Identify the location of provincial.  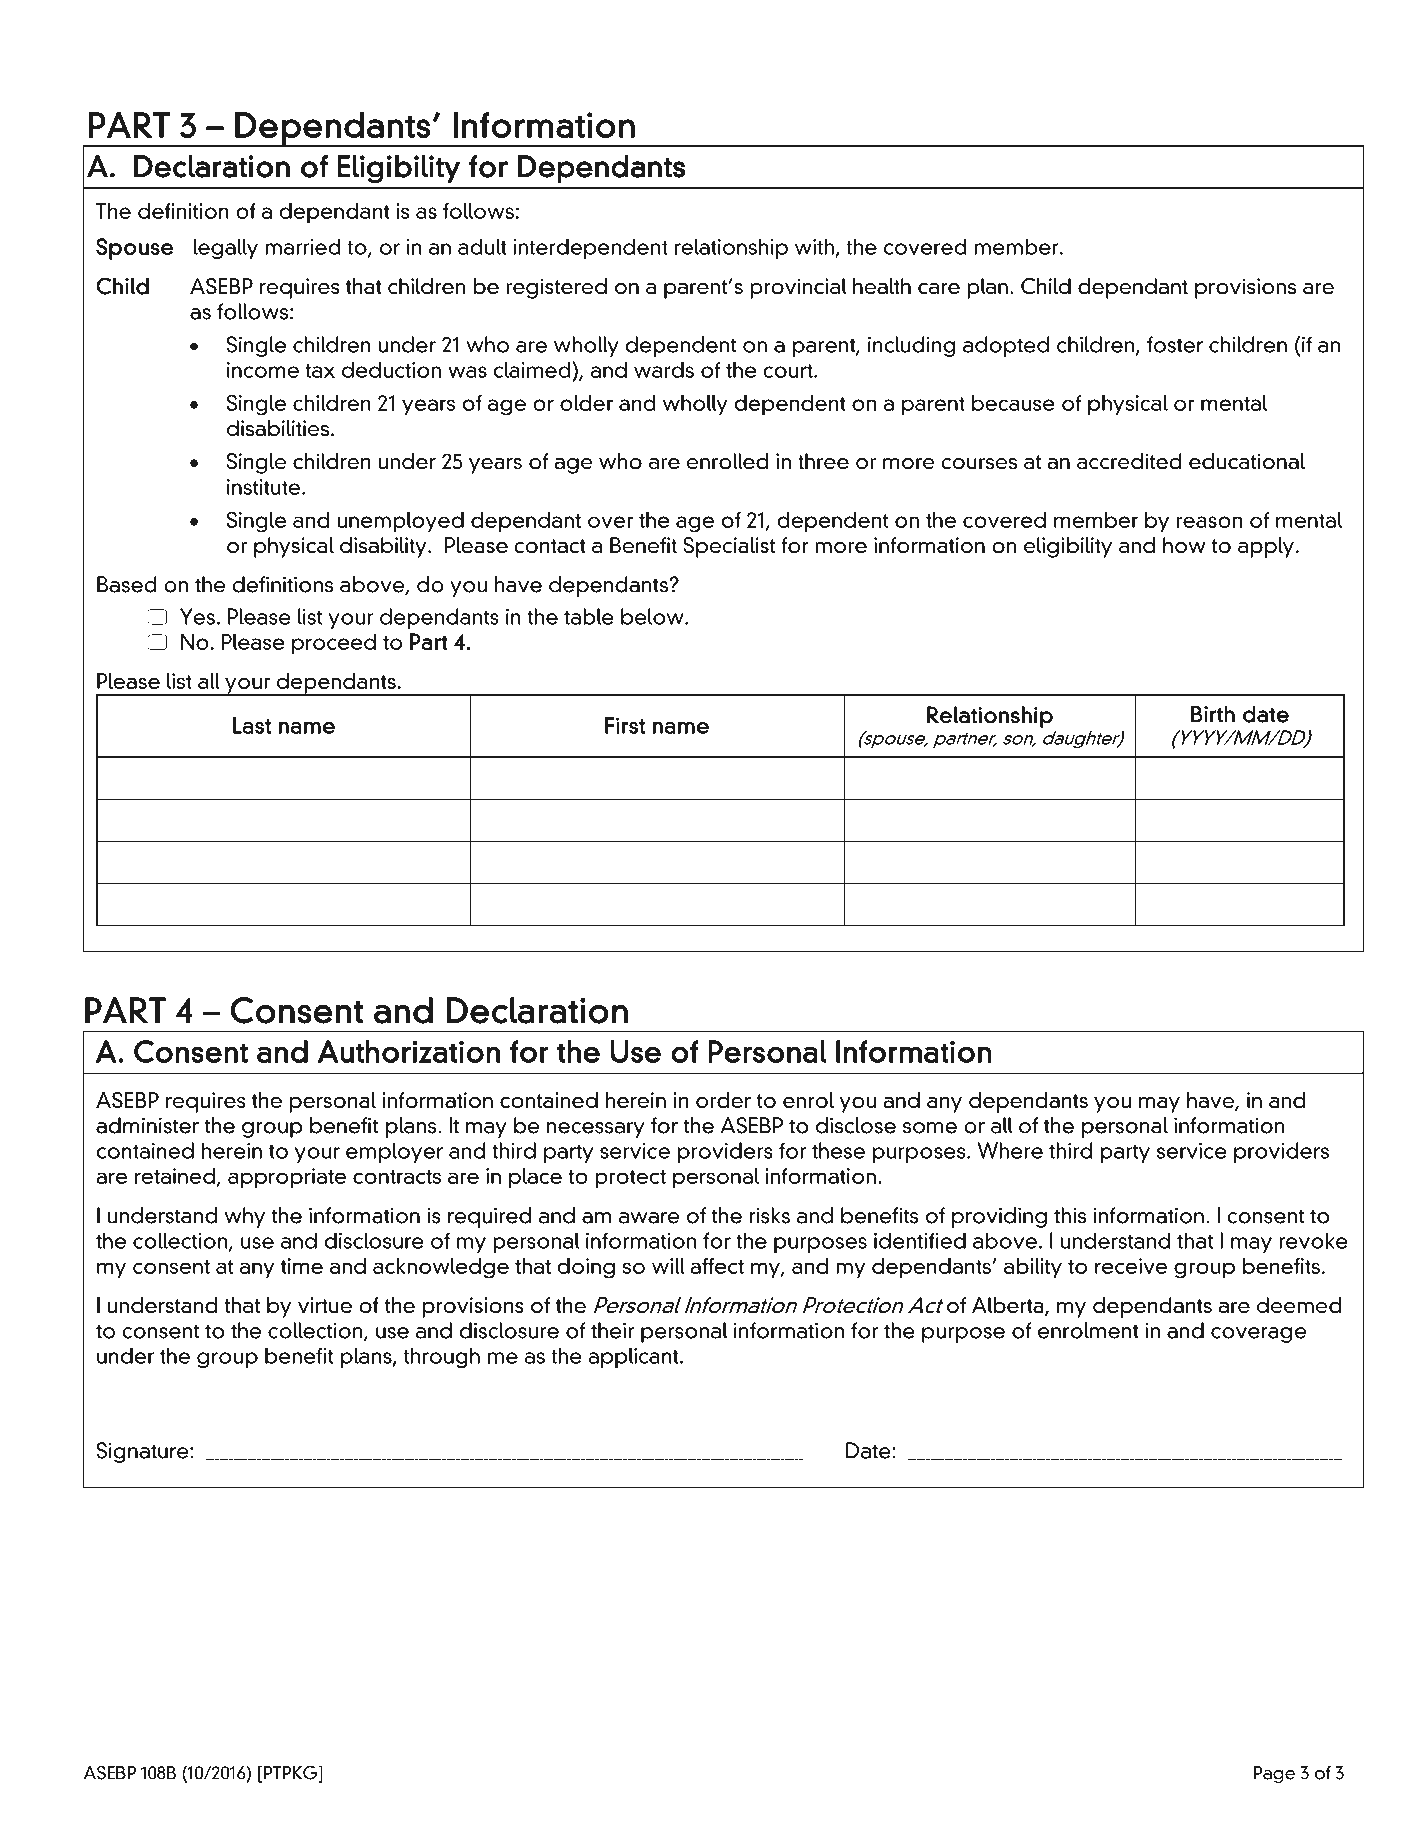
(798, 288).
